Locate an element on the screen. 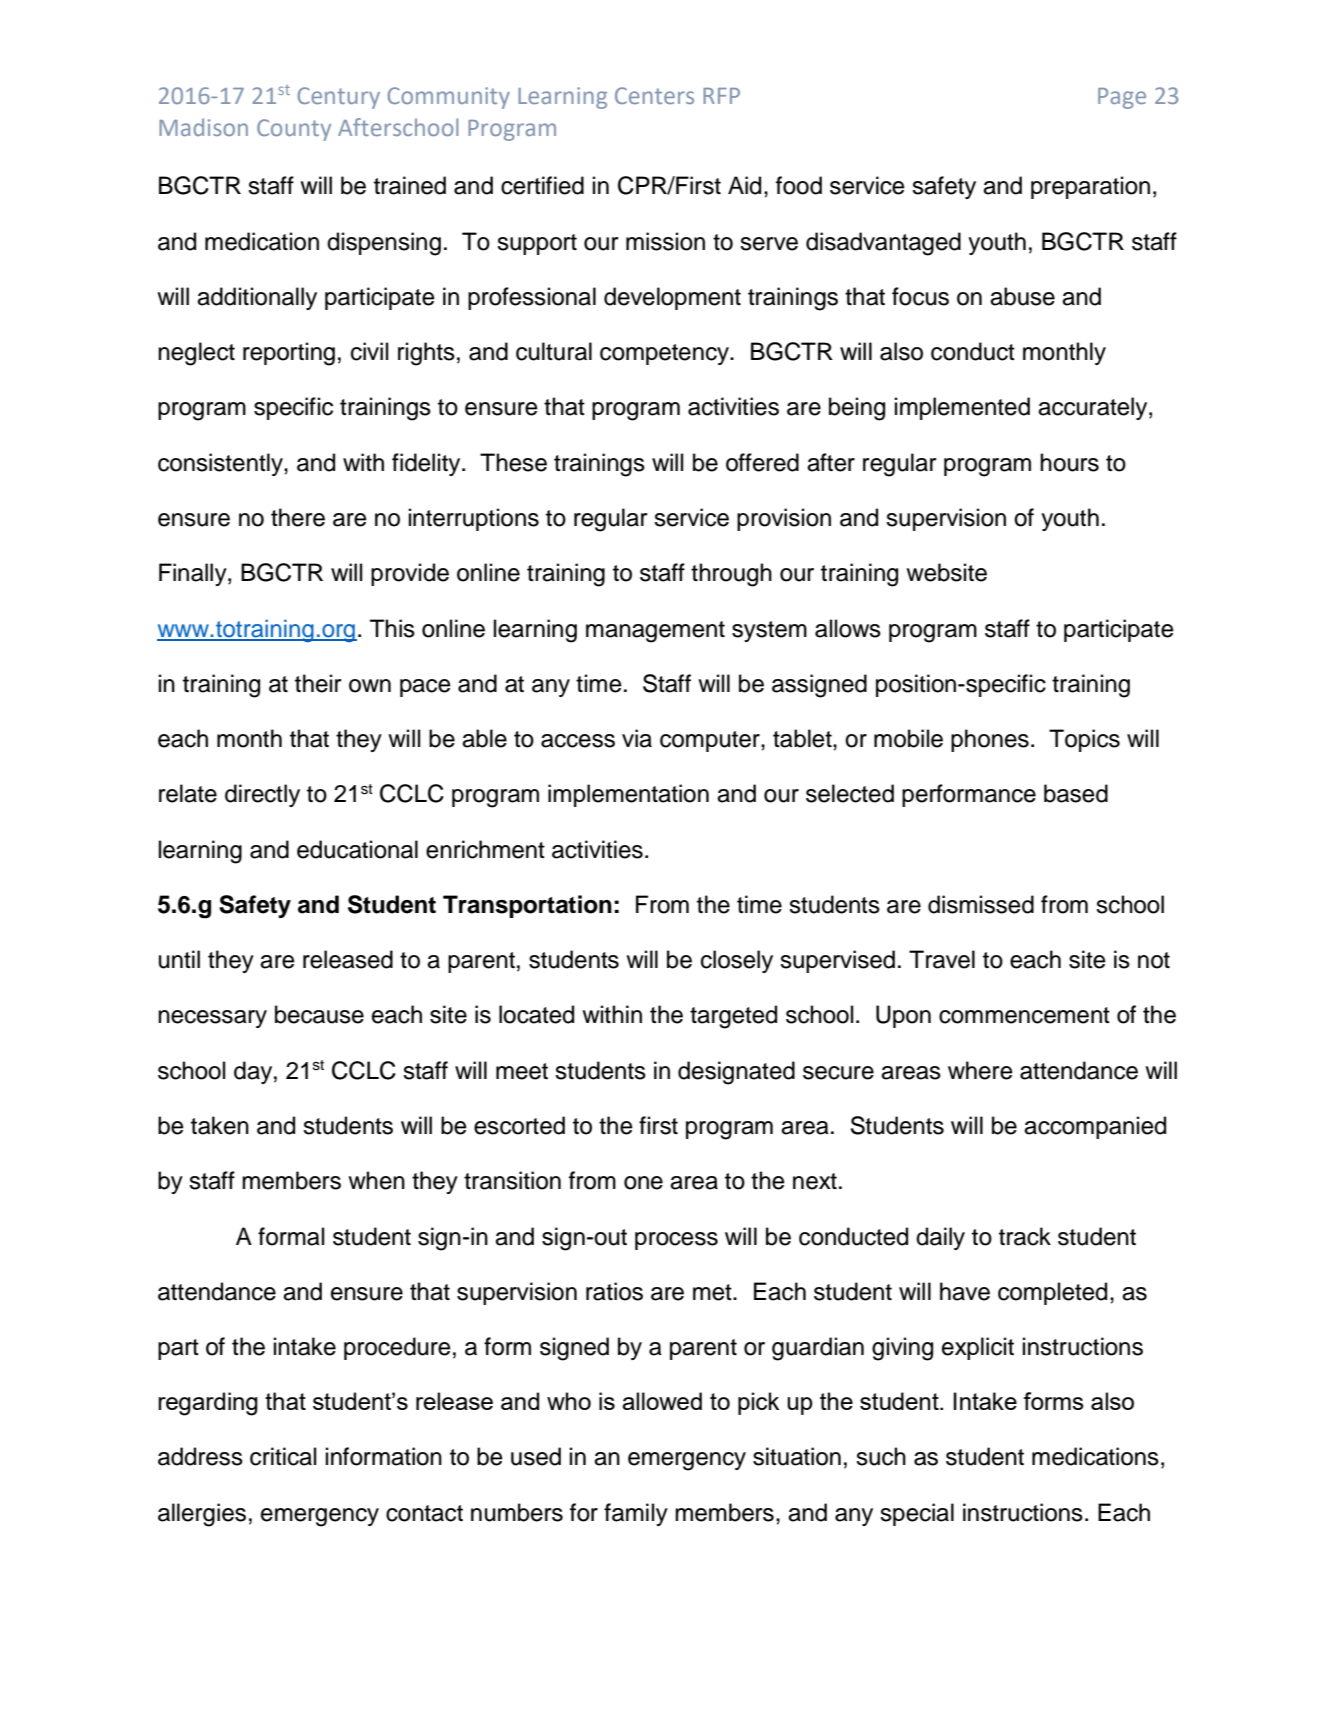  implementation is located at coordinates (628, 795).
